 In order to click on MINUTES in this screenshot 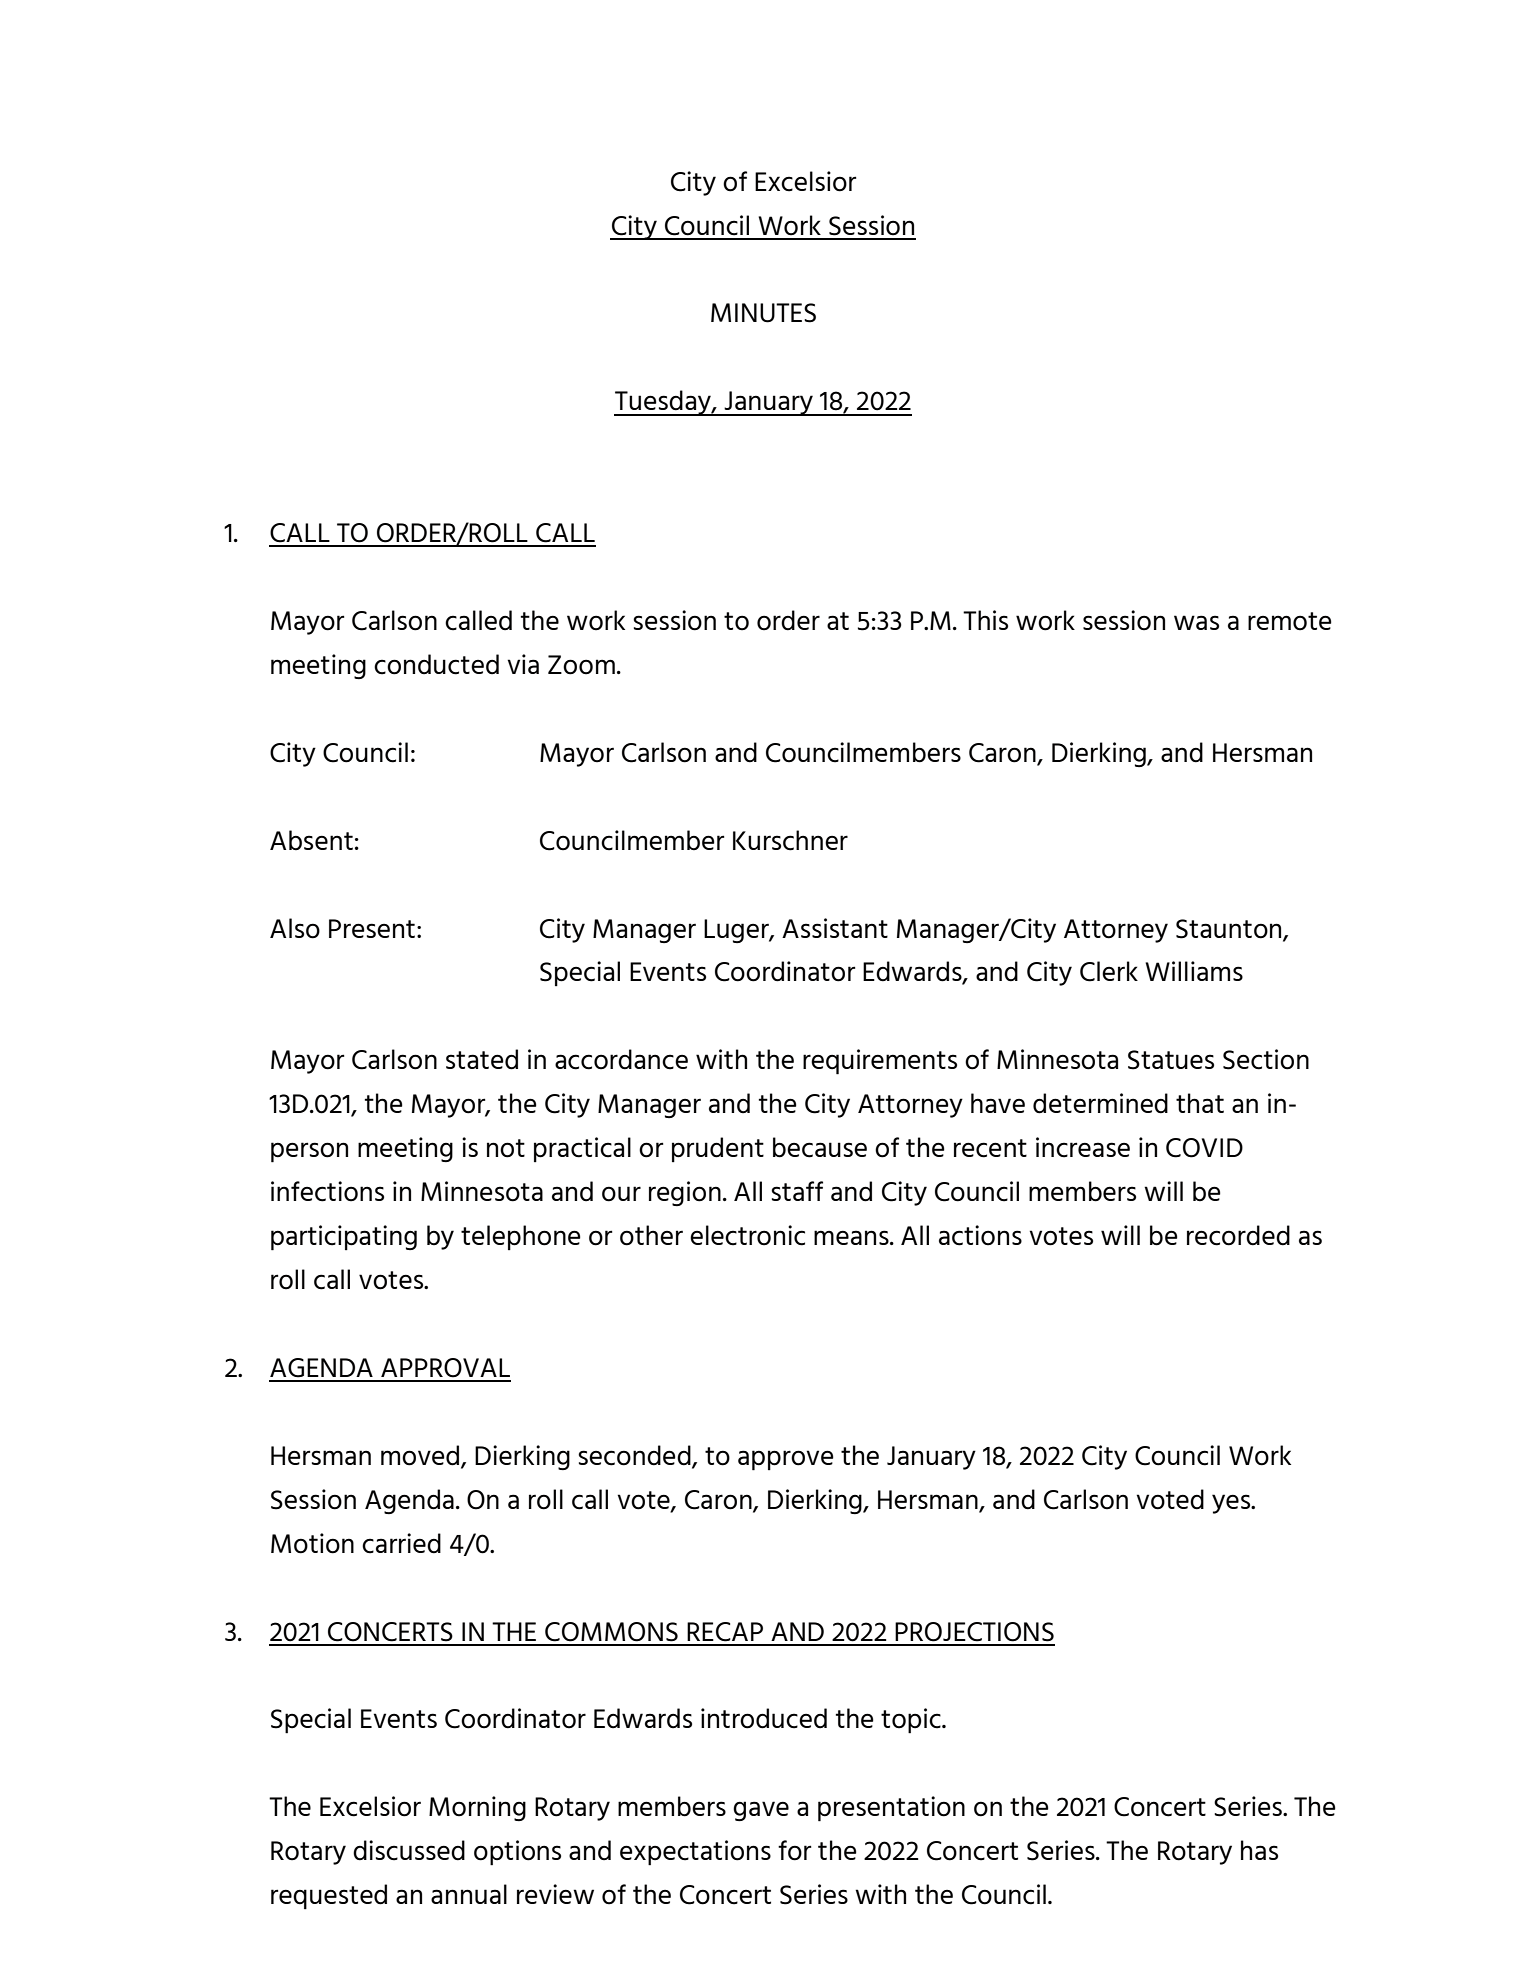, I will do `click(763, 313)`.
